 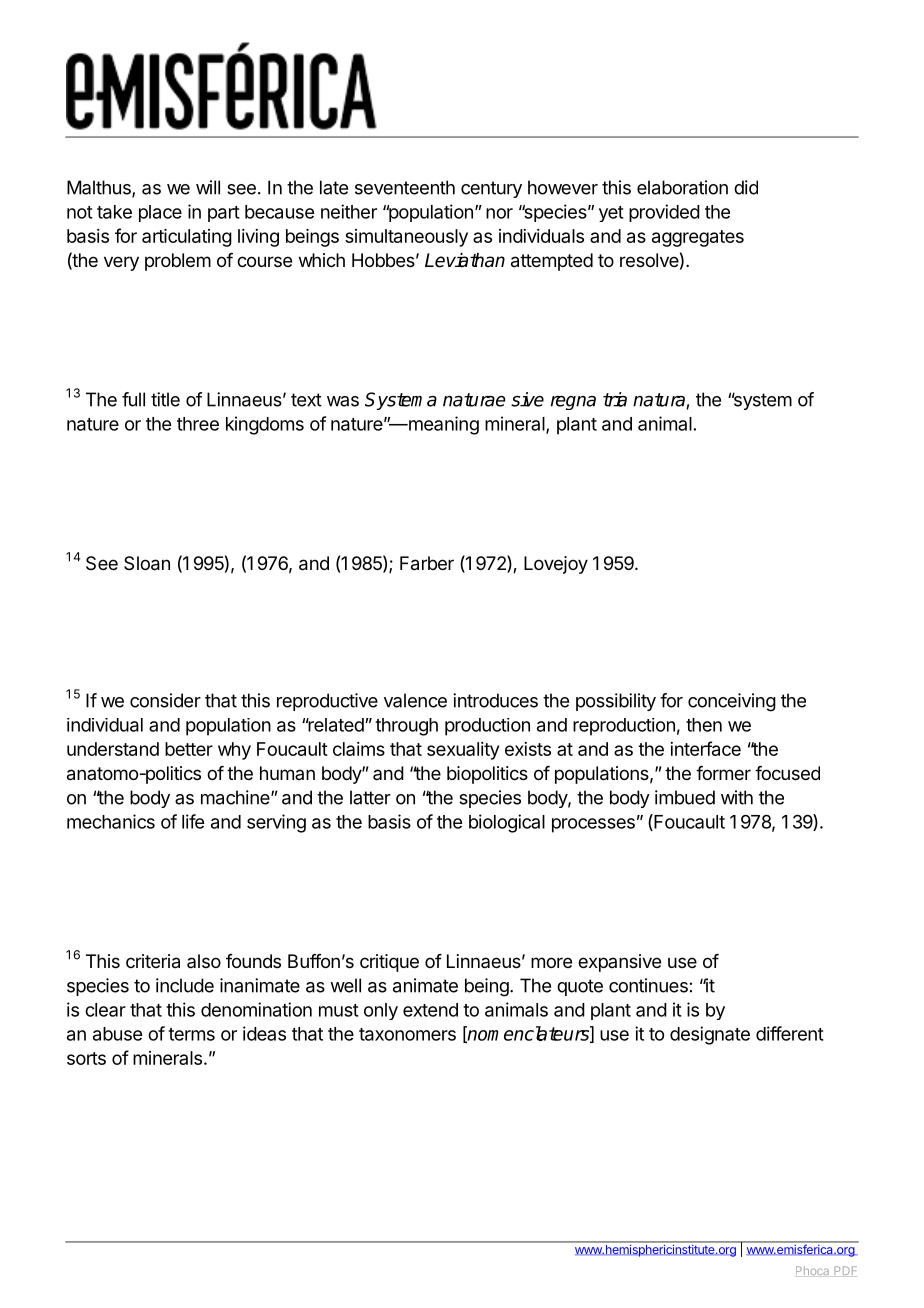 What do you see at coordinates (499, 213) in the screenshot?
I see `nor` at bounding box center [499, 213].
